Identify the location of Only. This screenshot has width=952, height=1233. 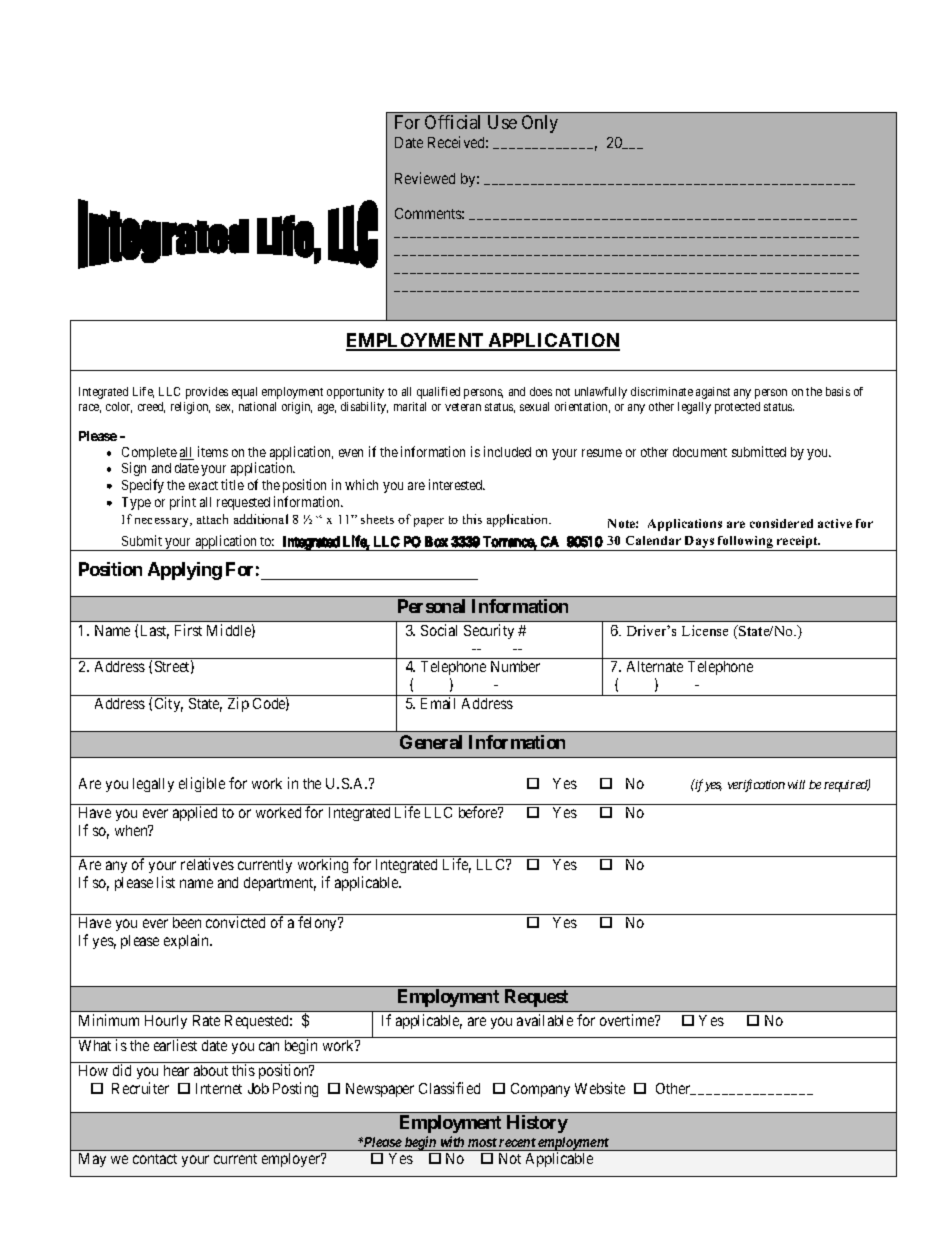
(540, 124).
